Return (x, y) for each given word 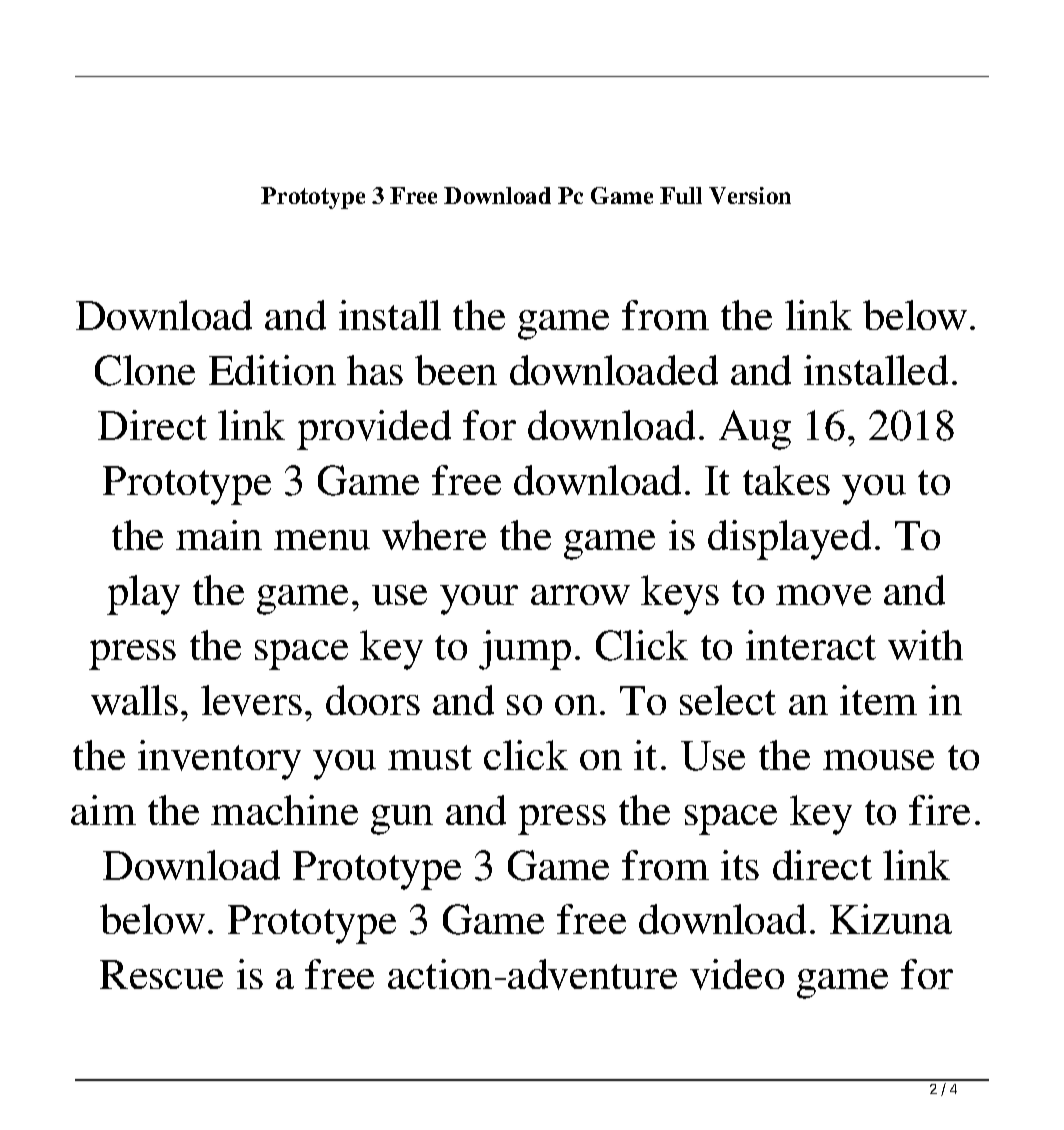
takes (786, 480)
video (737, 974)
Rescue (161, 974)
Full (681, 195)
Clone (145, 370)
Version (750, 195)
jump (525, 650)
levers (251, 700)
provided (374, 430)
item (878, 700)
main (219, 535)
